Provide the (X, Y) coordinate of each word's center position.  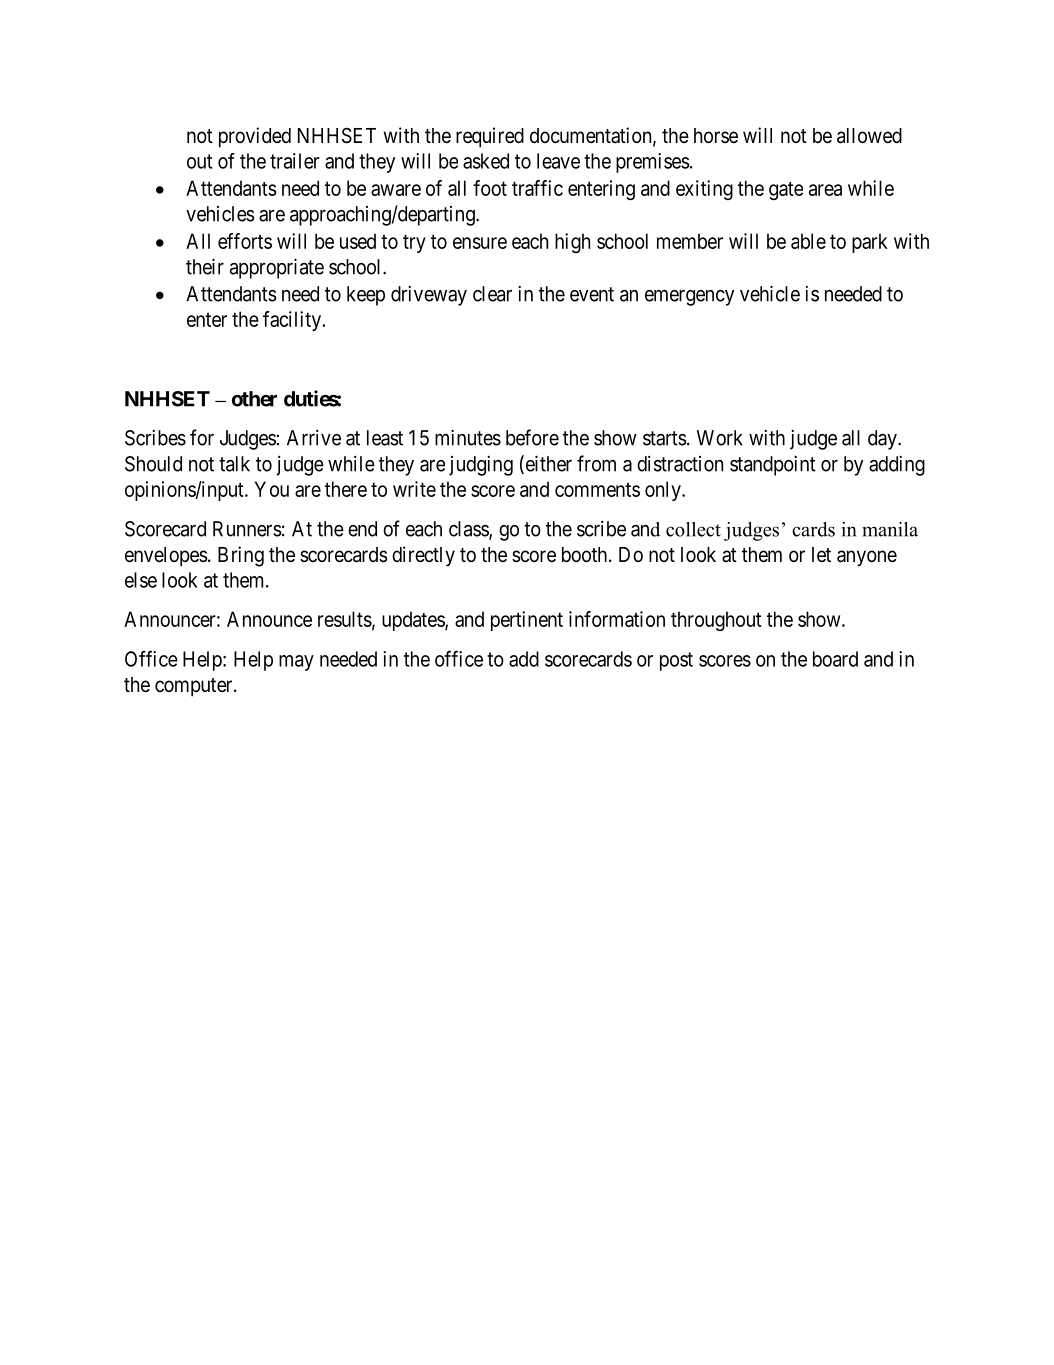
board (835, 659)
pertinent (527, 621)
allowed (869, 136)
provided (255, 137)
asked (486, 161)
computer (195, 687)
